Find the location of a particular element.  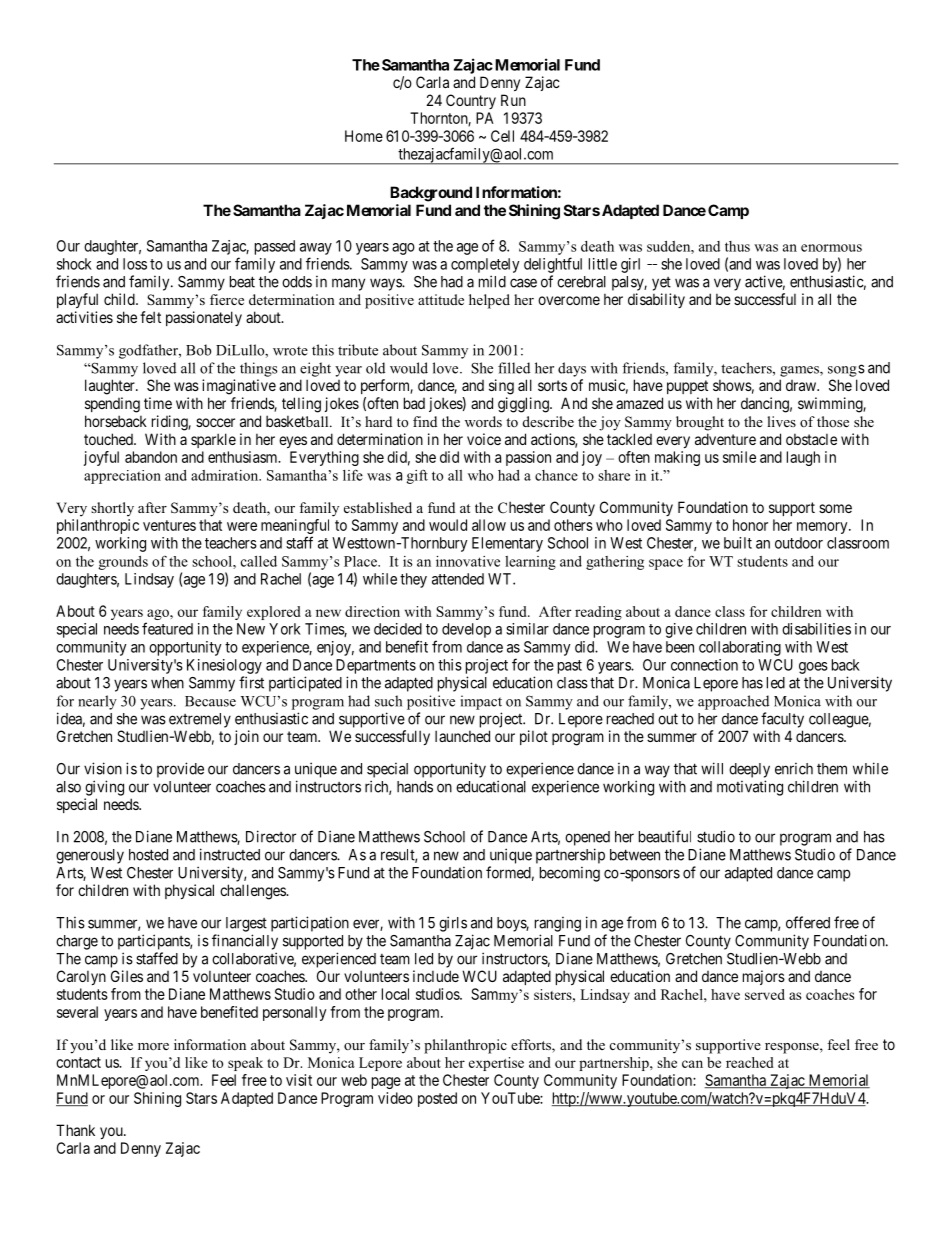

ranging is located at coordinates (558, 924).
